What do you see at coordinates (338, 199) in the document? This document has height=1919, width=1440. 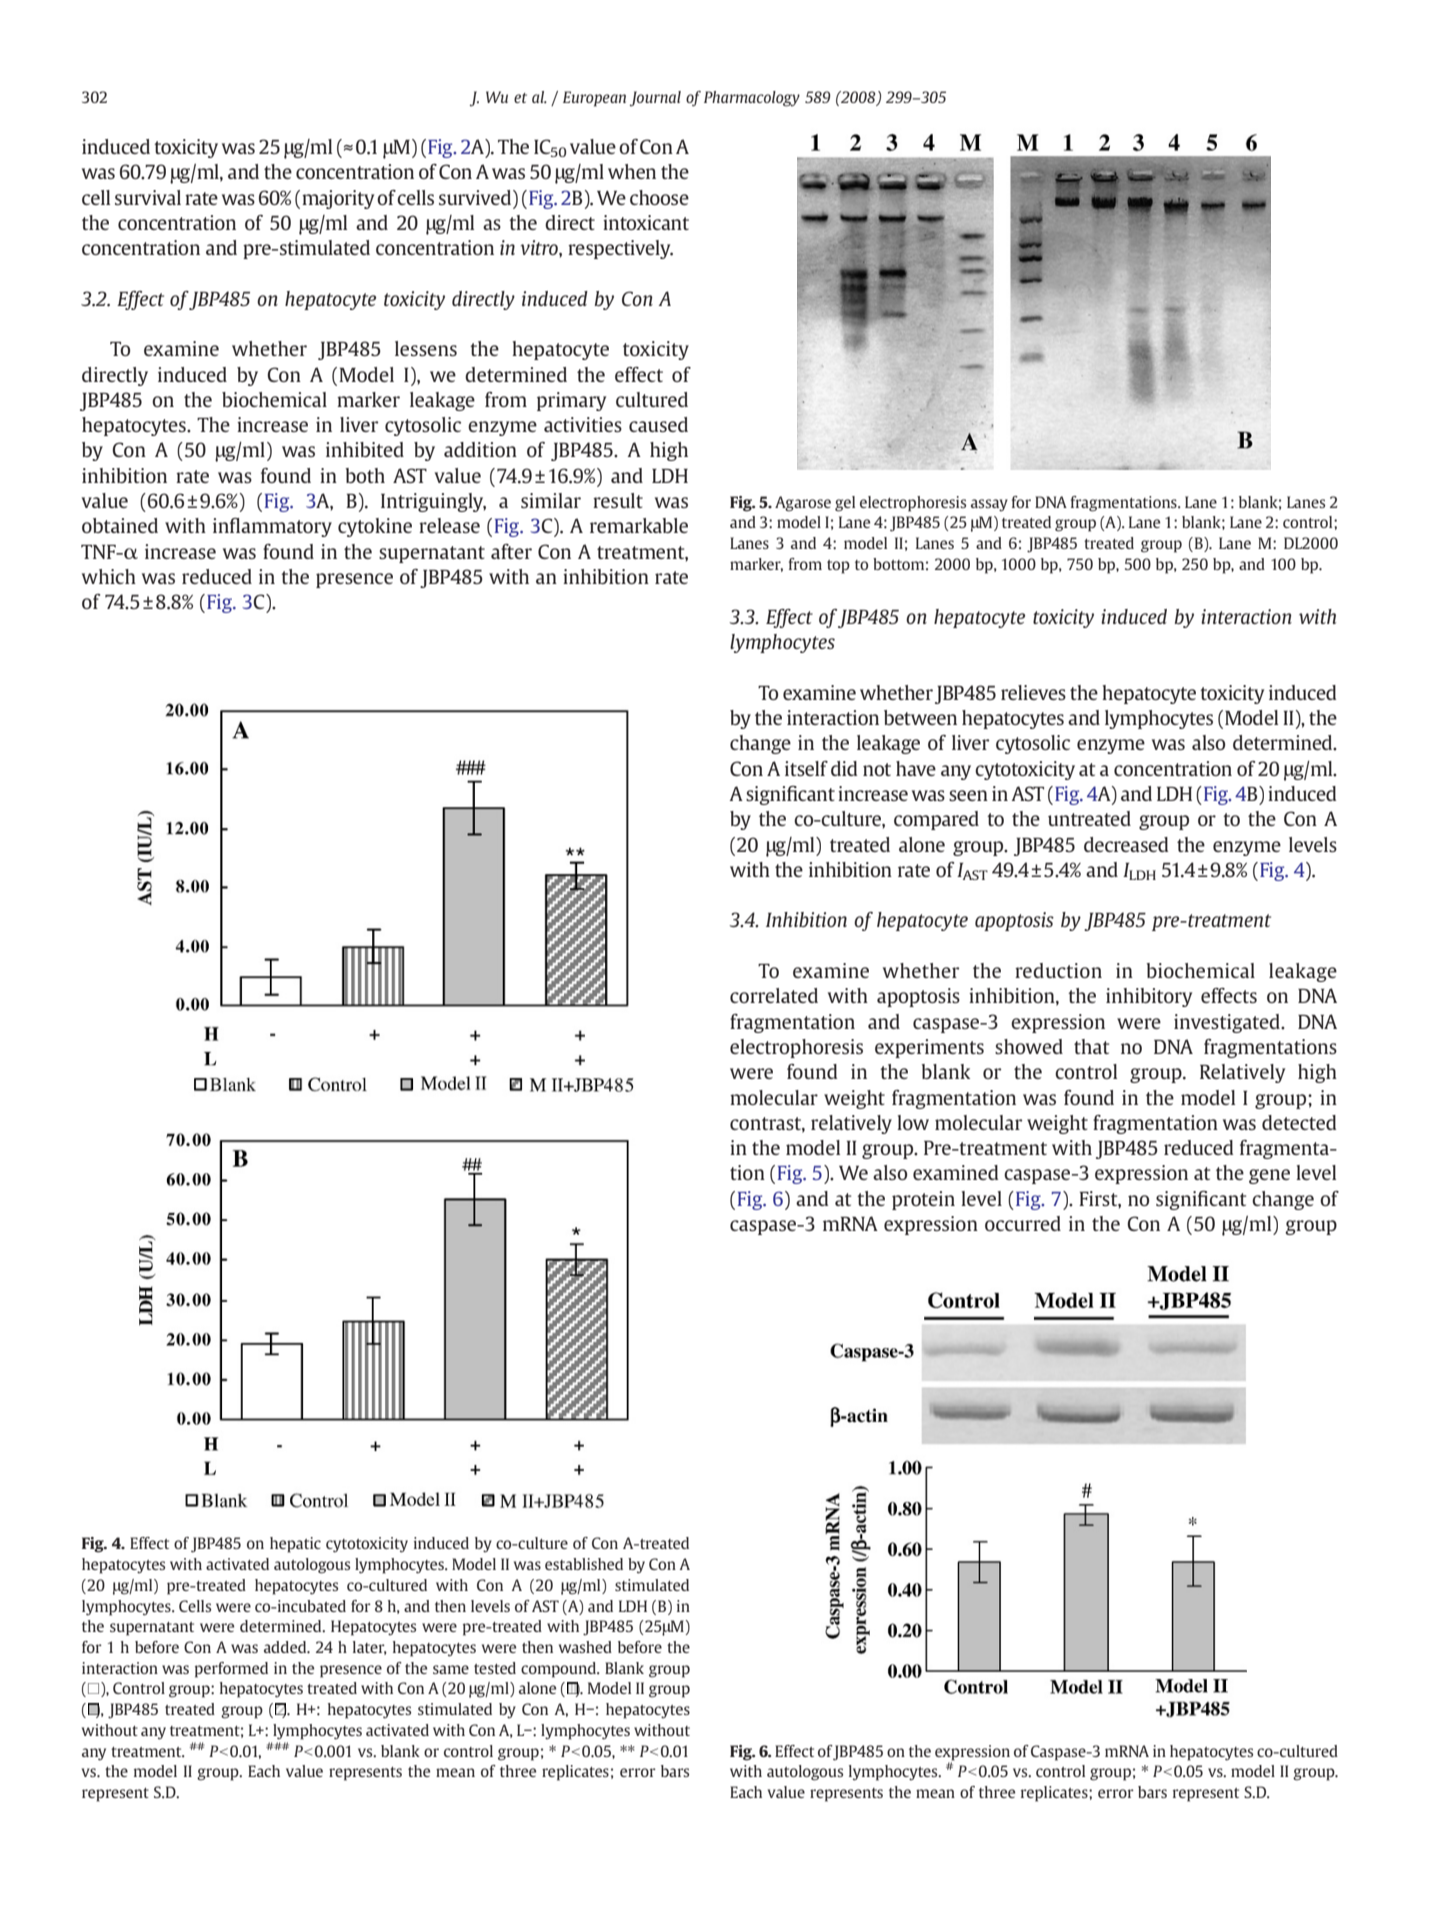 I see `majority` at bounding box center [338, 199].
